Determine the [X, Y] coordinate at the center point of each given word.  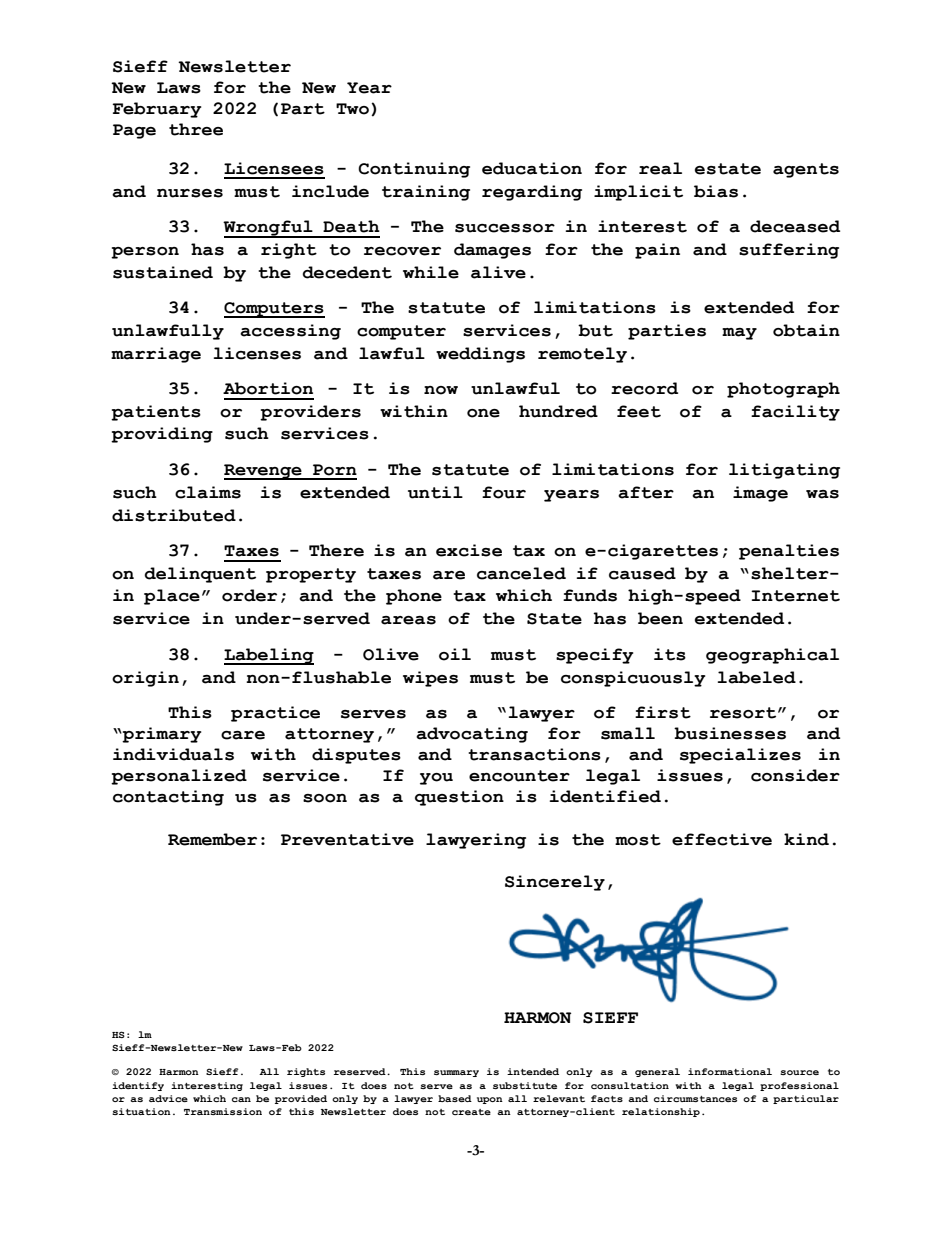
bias [716, 191]
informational [730, 1071]
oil [455, 654]
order [249, 595]
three [196, 129]
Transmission [223, 1111]
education [532, 168]
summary [456, 1073]
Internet [795, 596]
